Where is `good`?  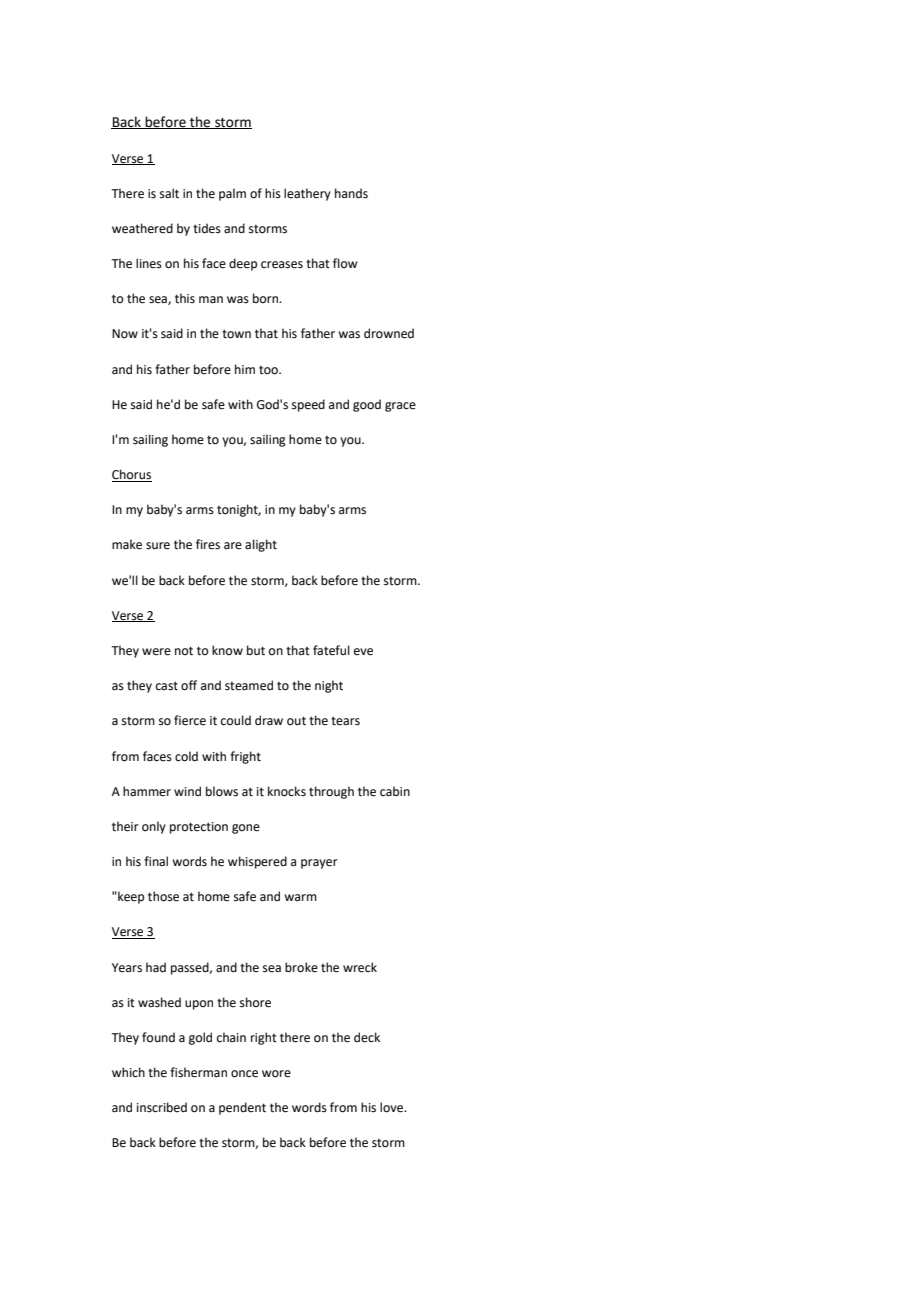 good is located at coordinates (367, 405).
